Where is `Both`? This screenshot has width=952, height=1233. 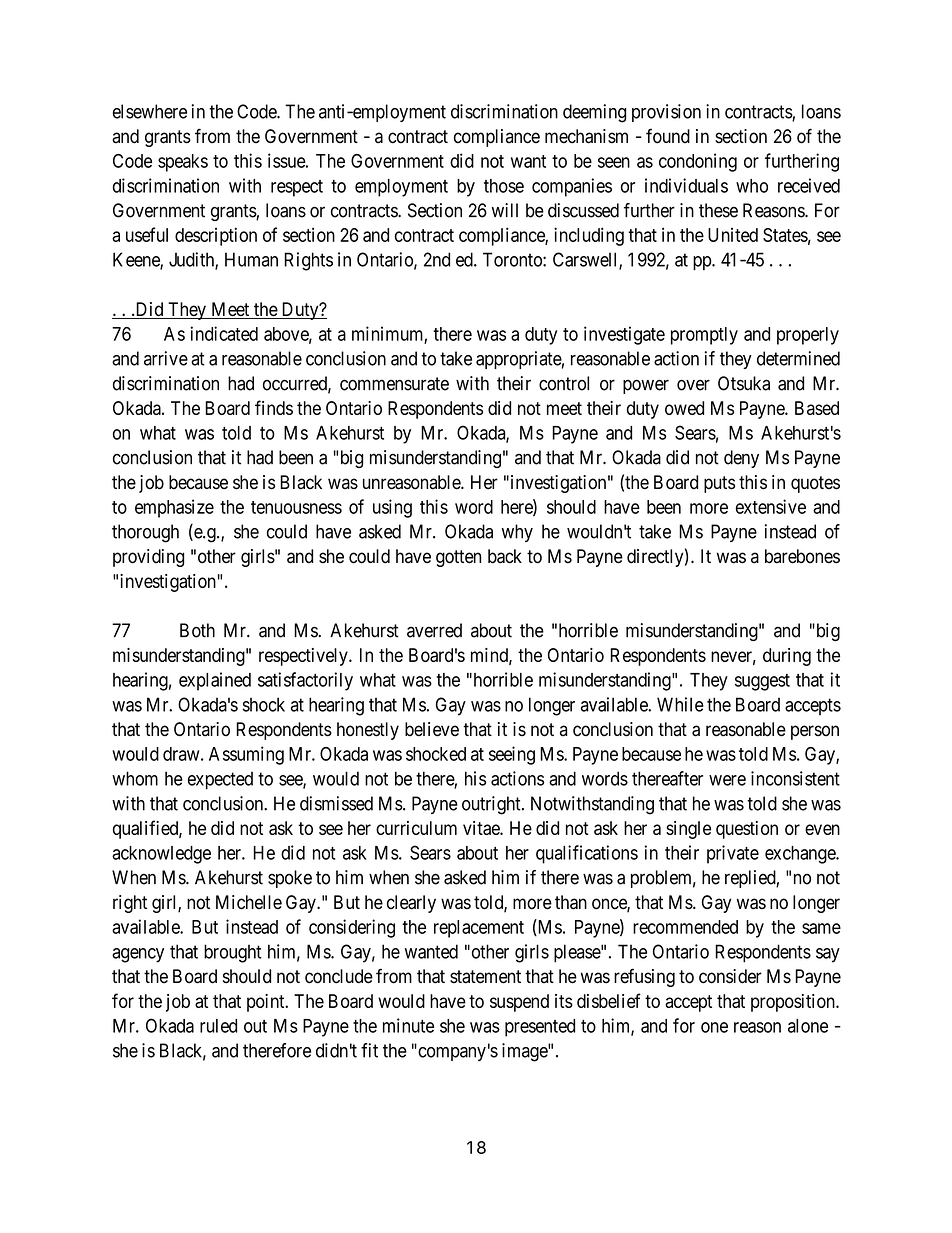
Both is located at coordinates (197, 630).
